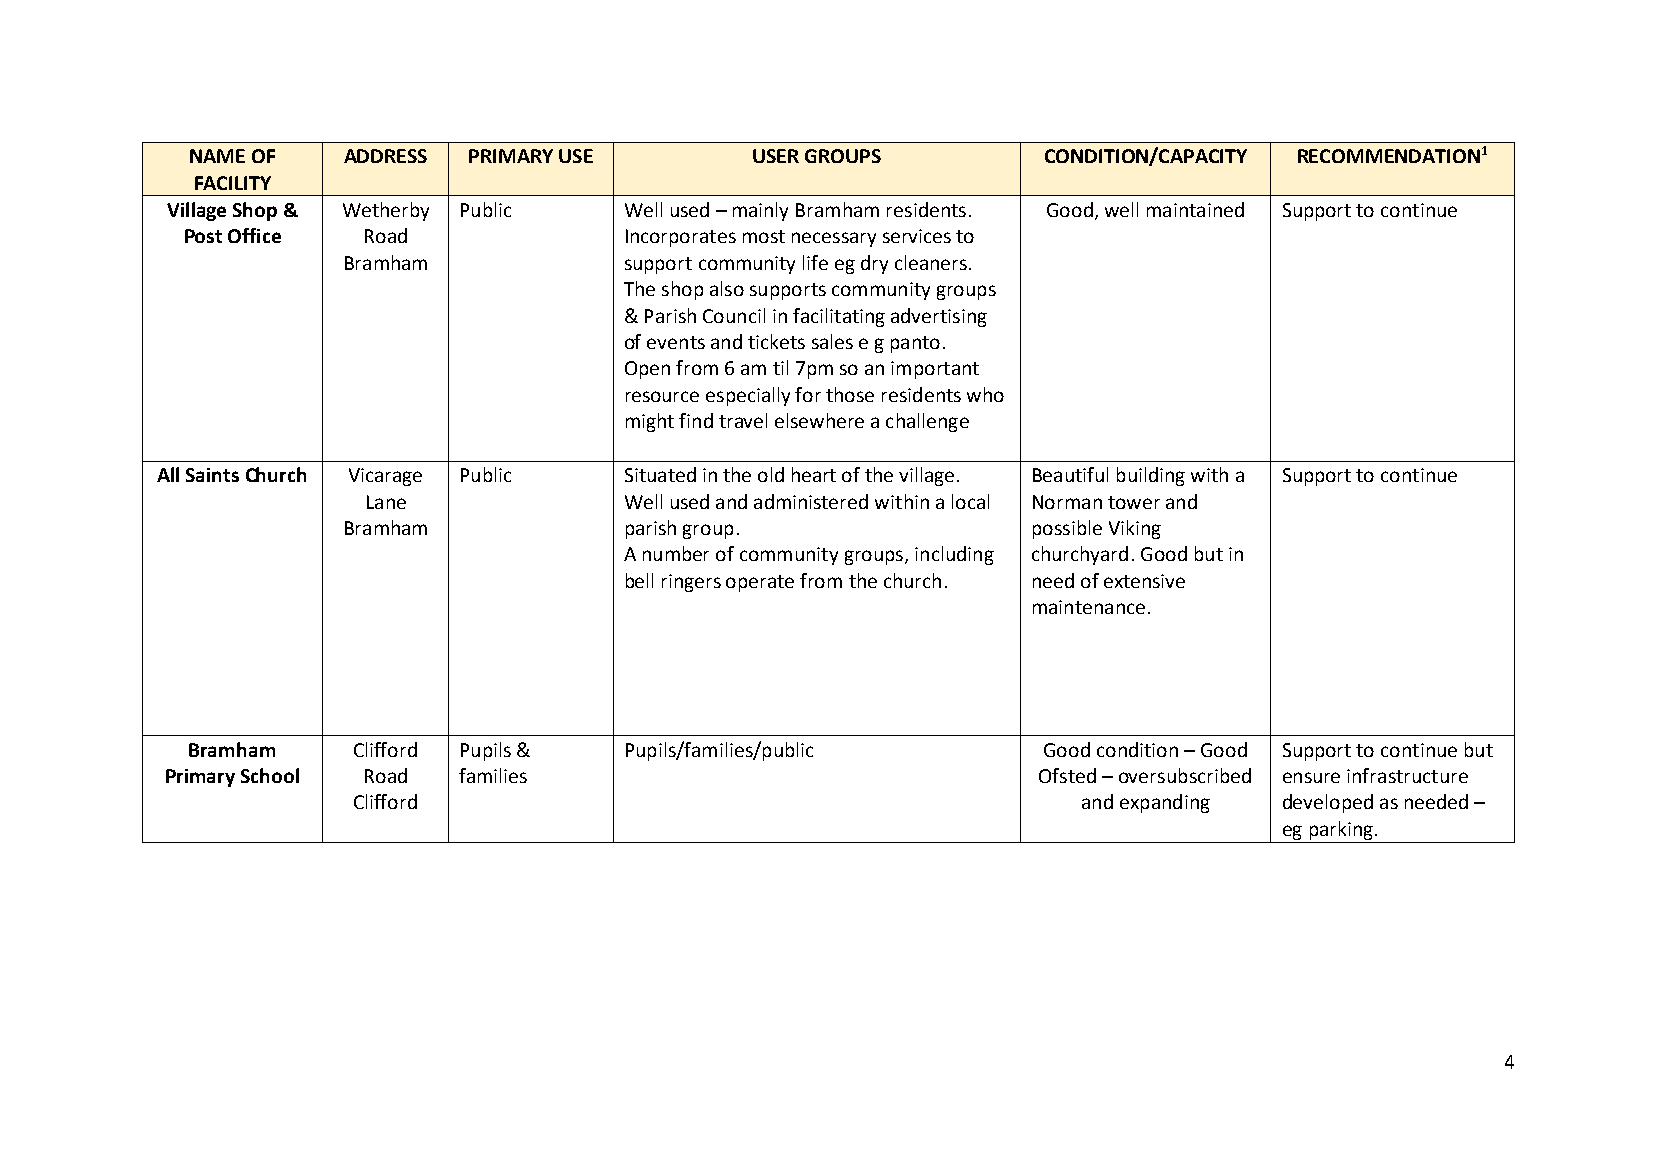 This page has width=1656, height=1171. Describe the element at coordinates (850, 394) in the page. I see `those` at that location.
